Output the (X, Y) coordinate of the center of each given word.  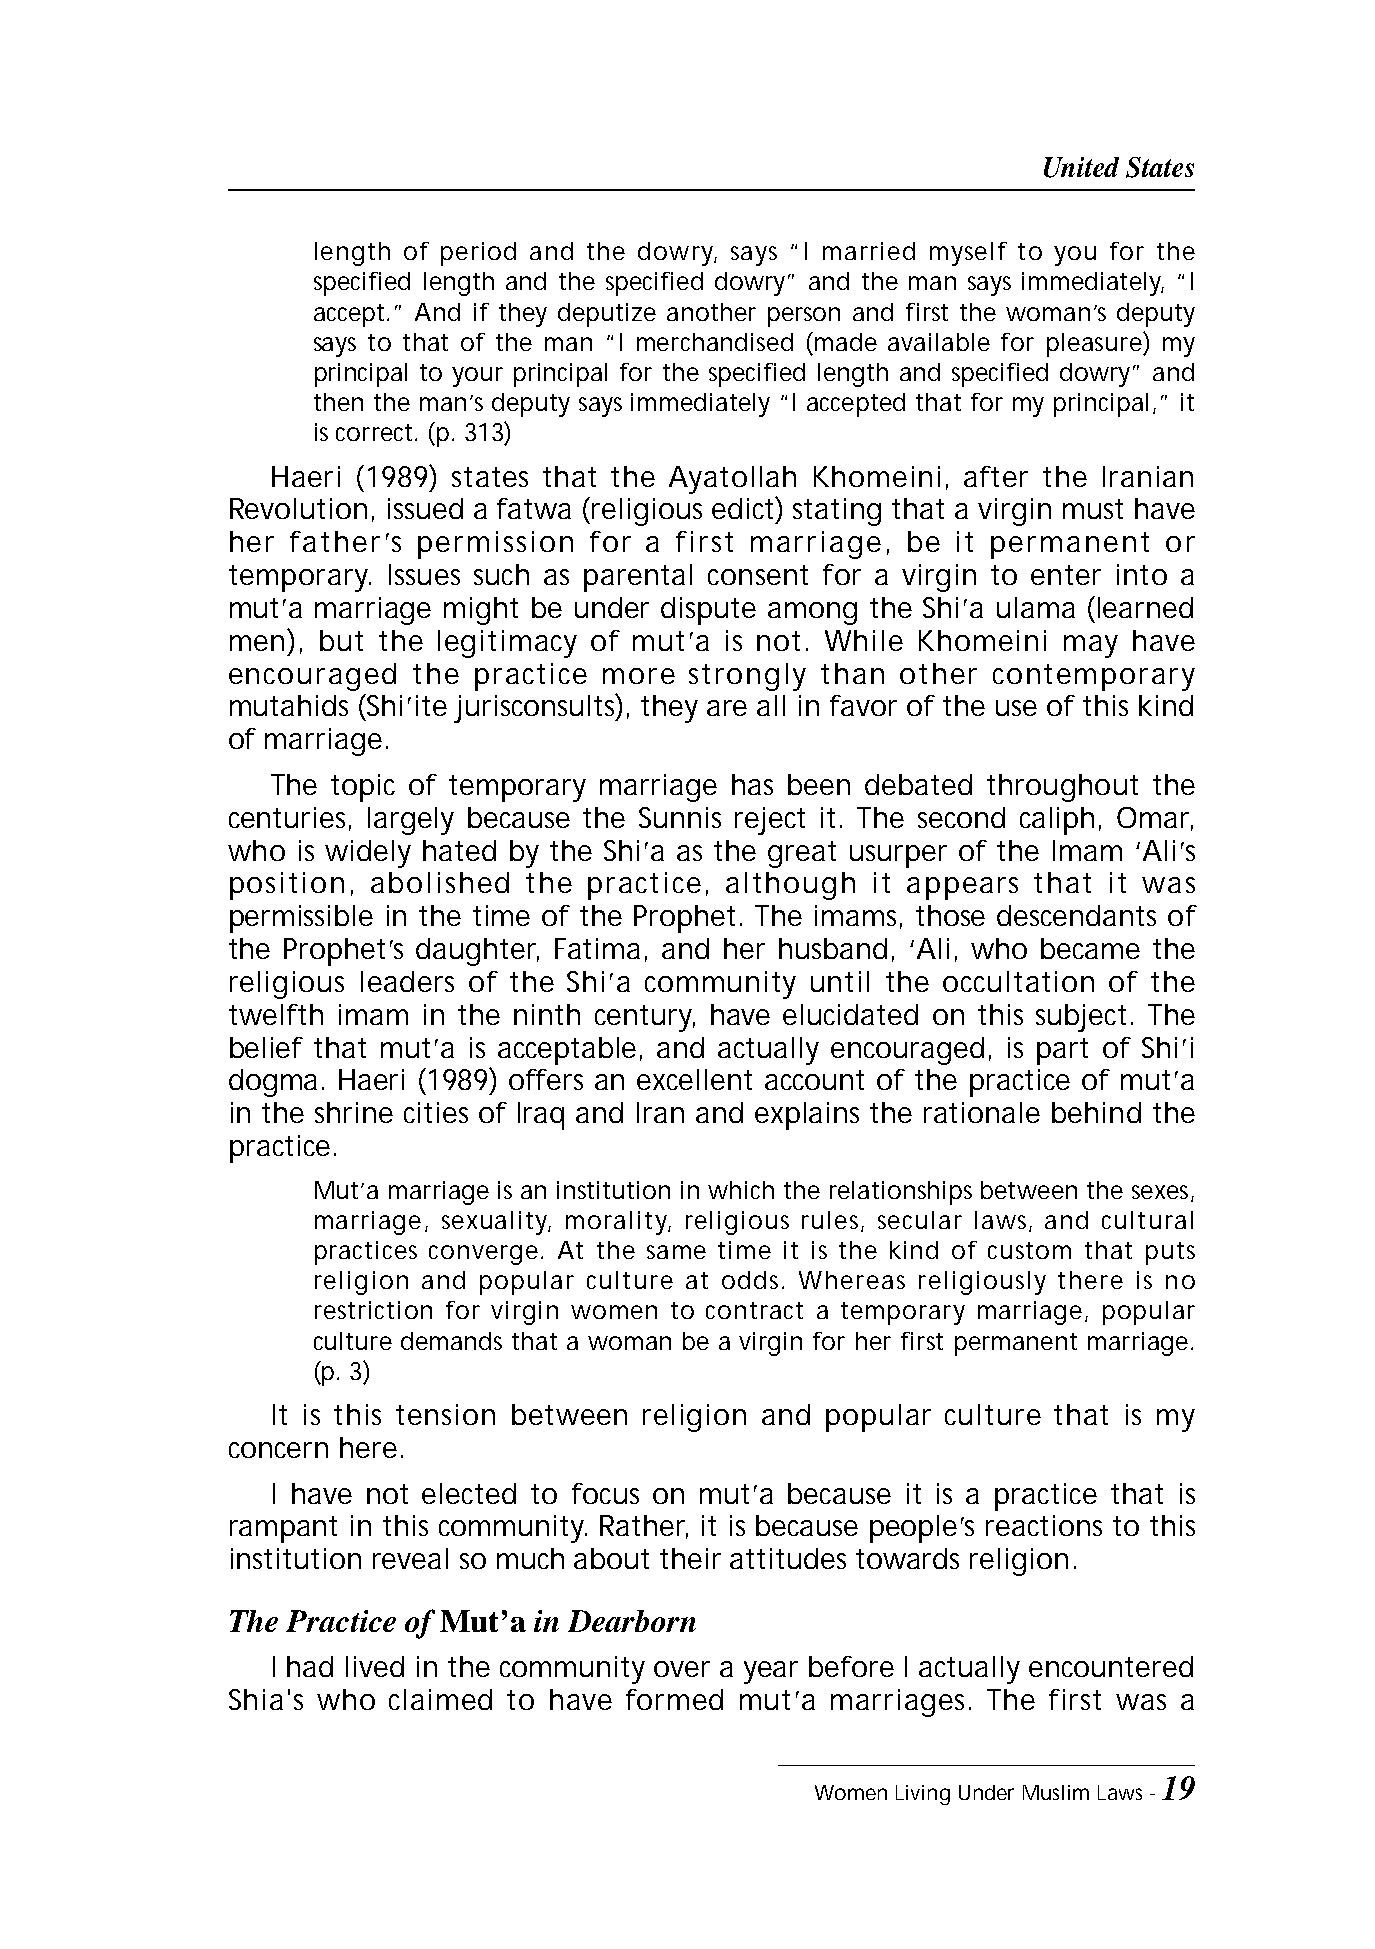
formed (674, 1699)
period (478, 254)
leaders (407, 981)
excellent (694, 1079)
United (1081, 167)
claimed (440, 1699)
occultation (1018, 981)
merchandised (715, 342)
